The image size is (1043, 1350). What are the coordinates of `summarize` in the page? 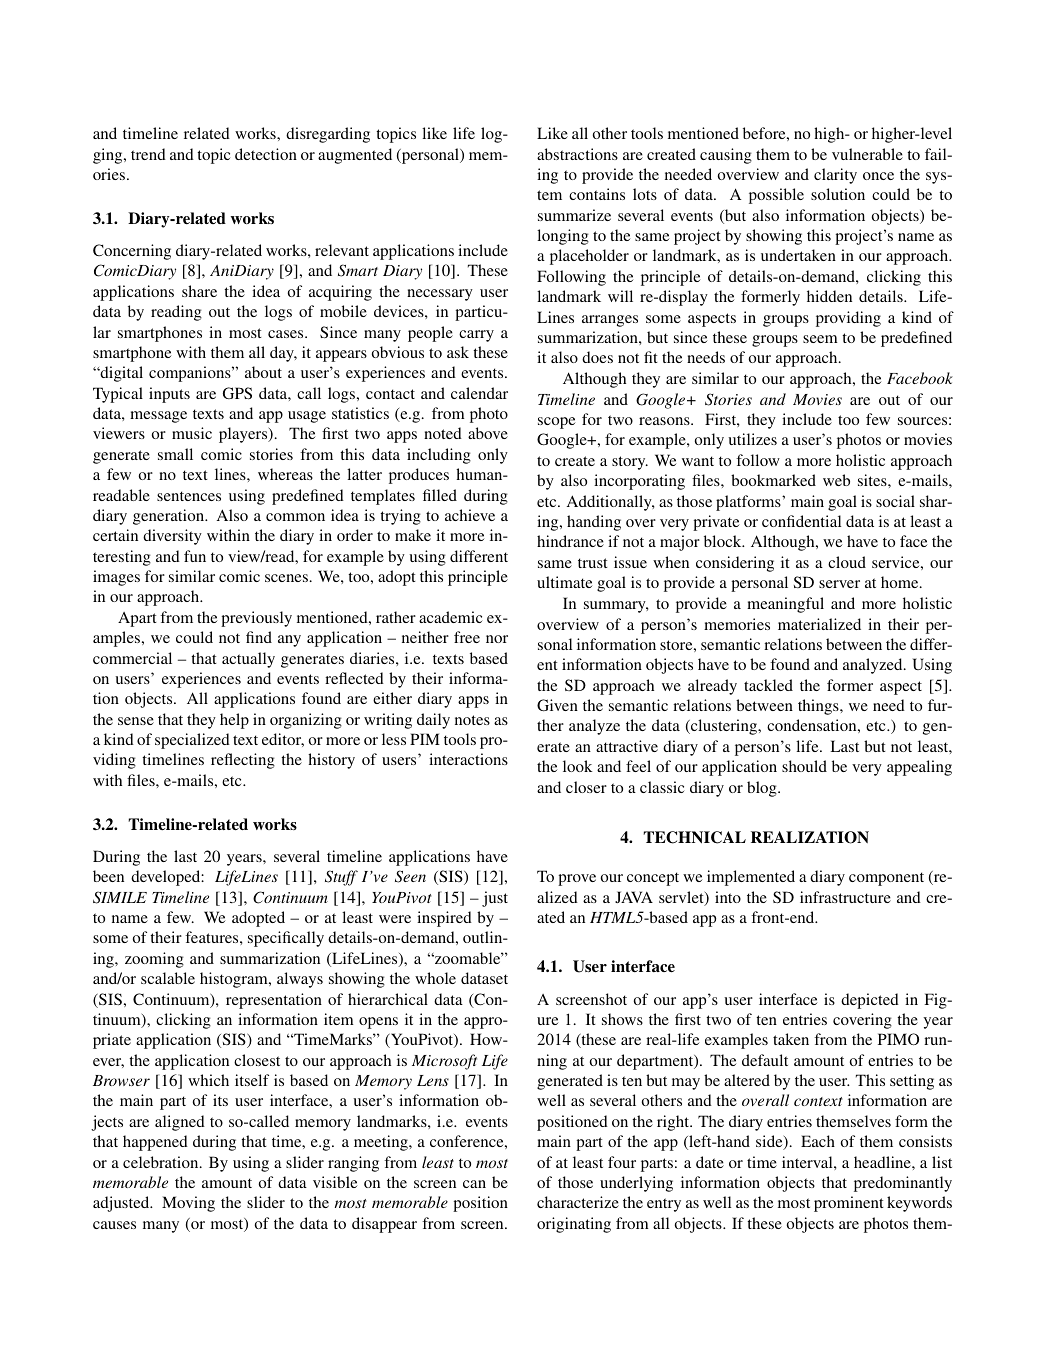 It's located at (574, 215).
